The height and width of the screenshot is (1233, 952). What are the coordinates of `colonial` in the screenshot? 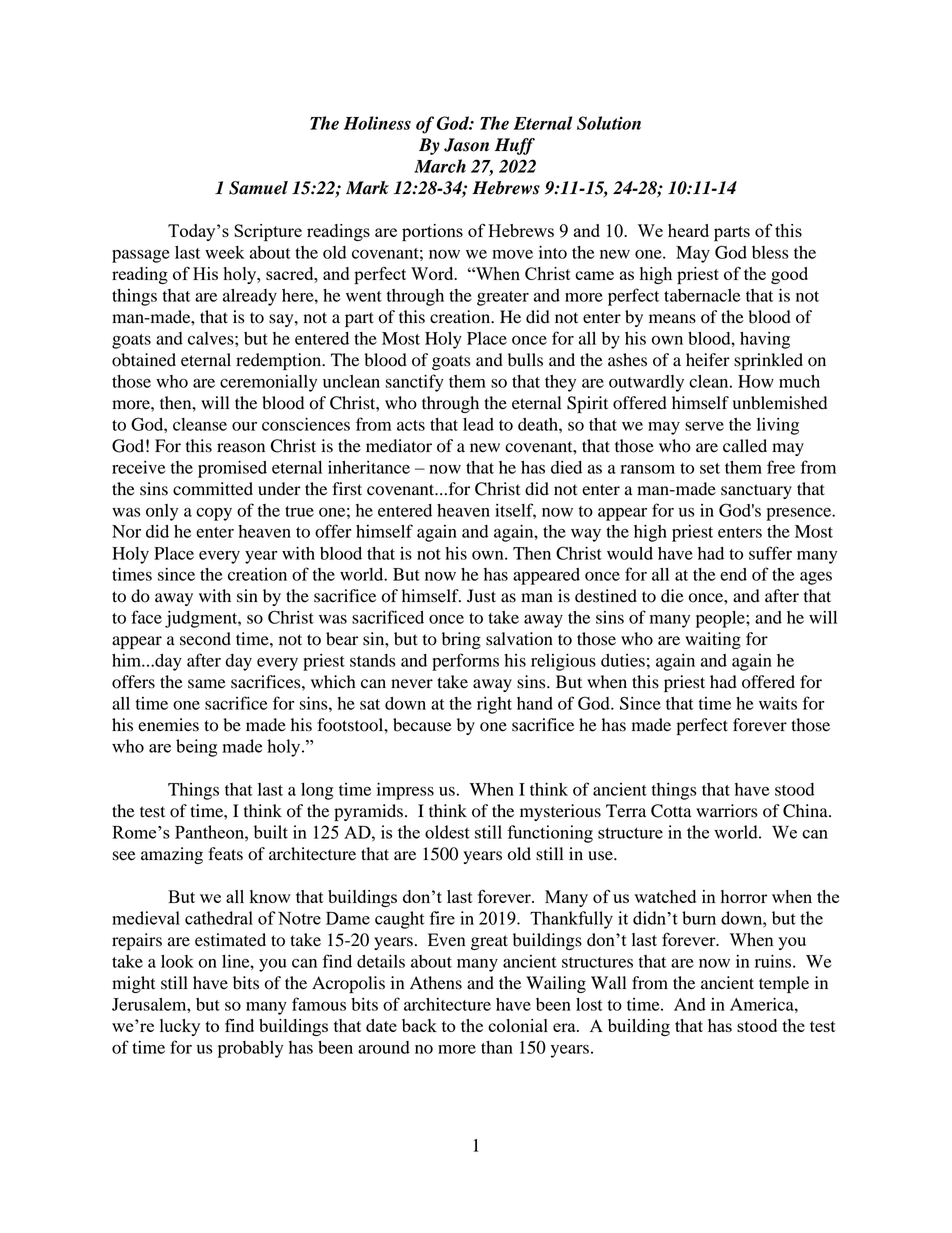 It's located at (518, 1025).
